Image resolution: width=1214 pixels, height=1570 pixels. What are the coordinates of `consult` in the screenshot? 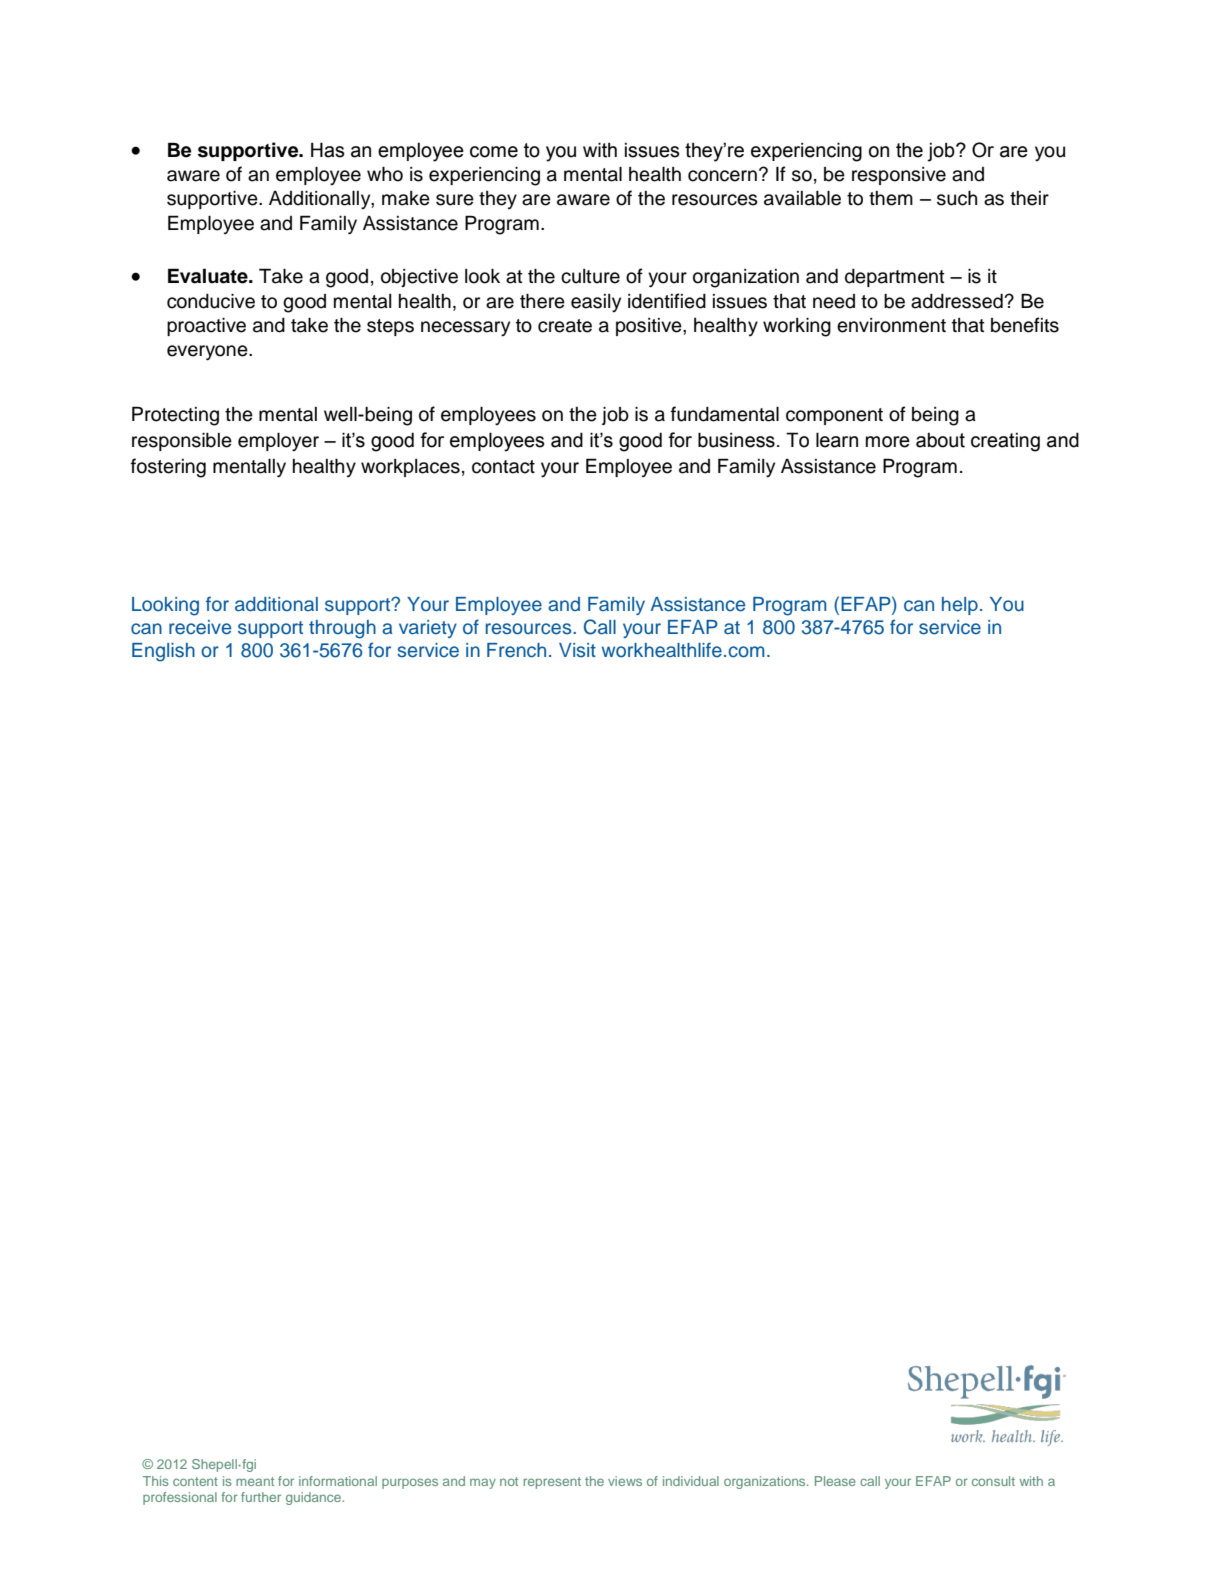 It's located at (993, 1481).
